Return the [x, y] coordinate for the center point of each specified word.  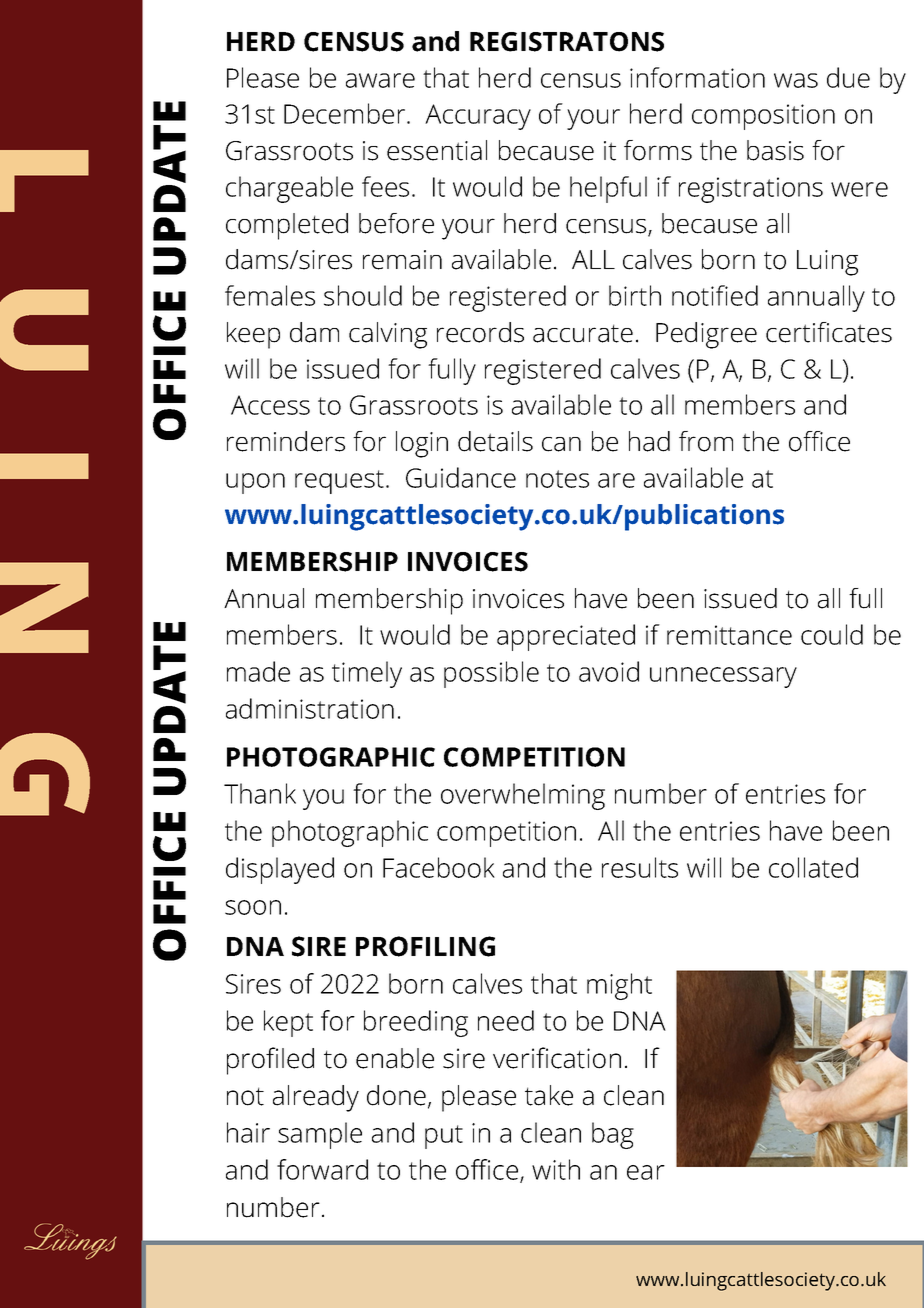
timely [367, 674]
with [556, 1169]
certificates [829, 332]
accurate [583, 333]
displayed [280, 870]
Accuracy [478, 117]
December [346, 113]
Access [270, 405]
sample [320, 1135]
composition [763, 117]
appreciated [566, 637]
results [640, 867]
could [832, 634]
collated [813, 867]
